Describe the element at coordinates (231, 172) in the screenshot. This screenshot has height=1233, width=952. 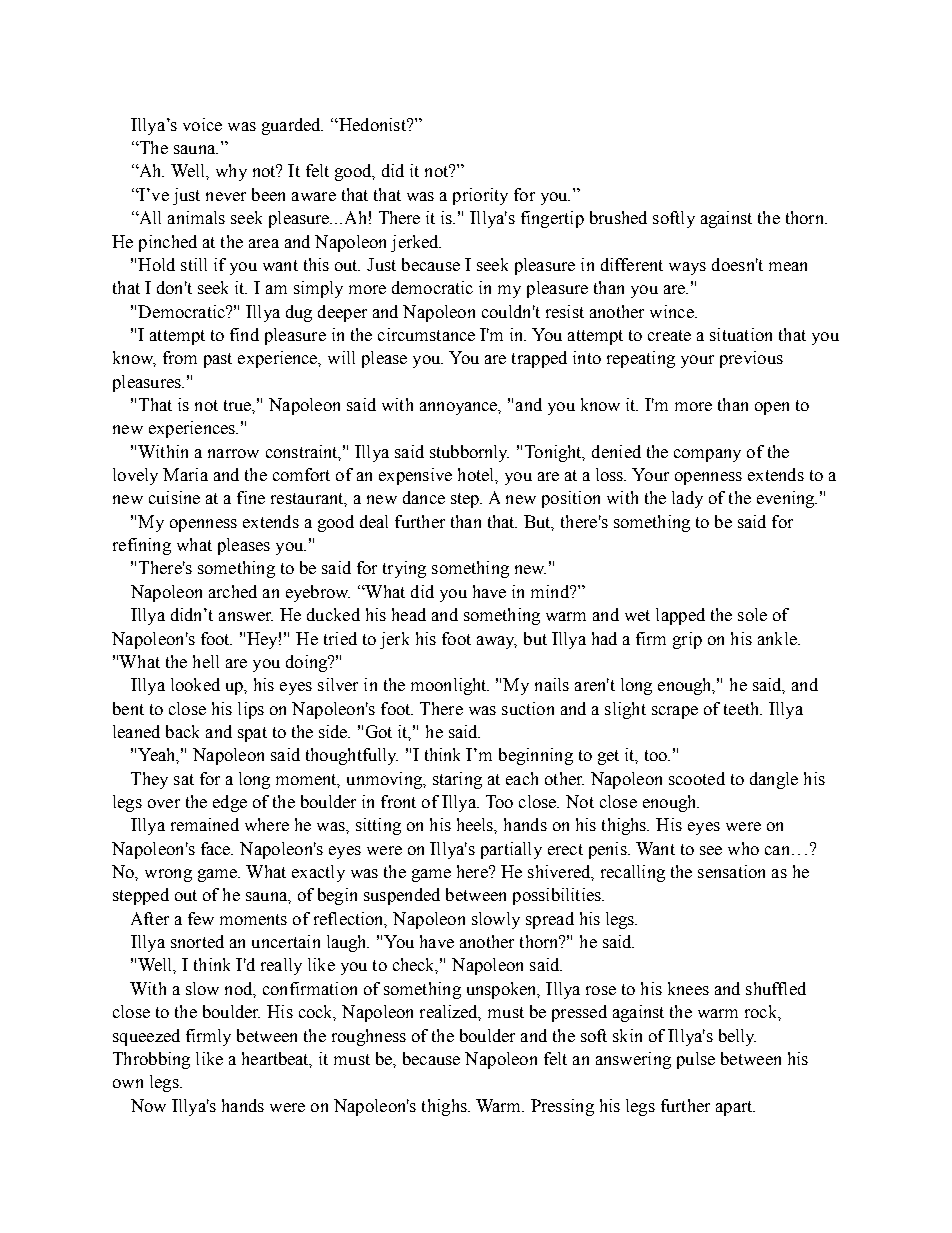
I see `why` at that location.
